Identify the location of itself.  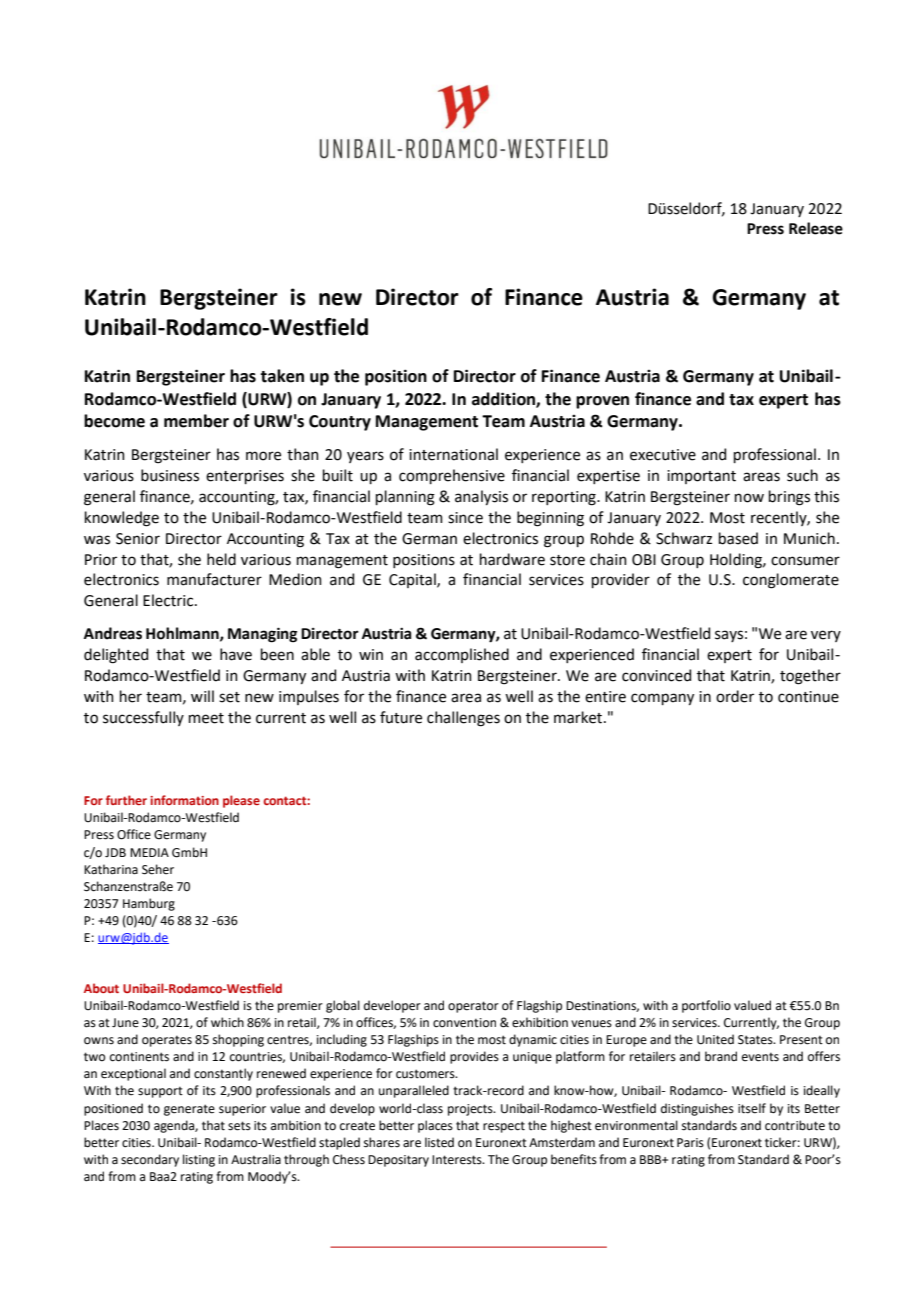
(752, 1108).
